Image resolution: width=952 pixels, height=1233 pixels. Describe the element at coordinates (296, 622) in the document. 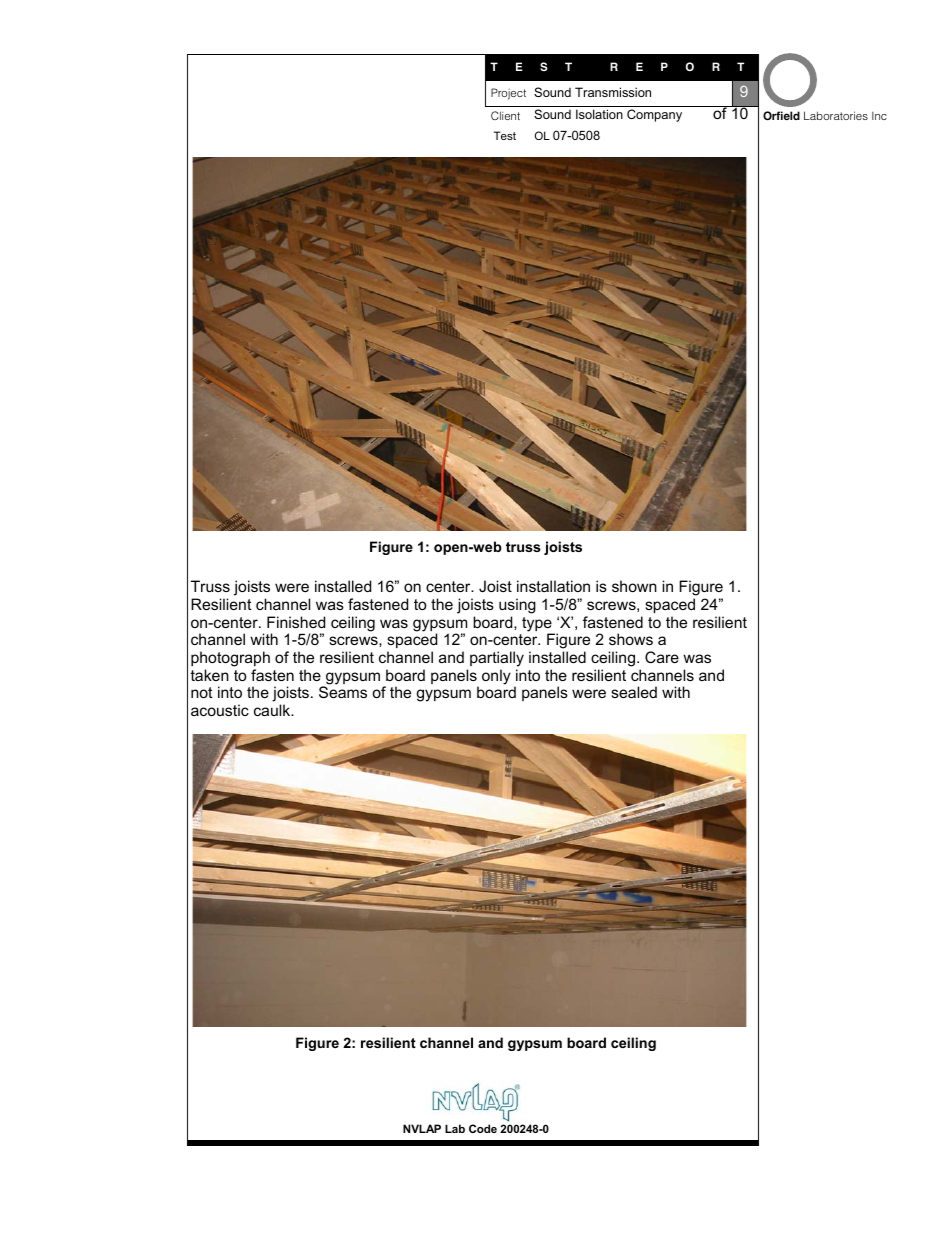

I see `Finished` at that location.
